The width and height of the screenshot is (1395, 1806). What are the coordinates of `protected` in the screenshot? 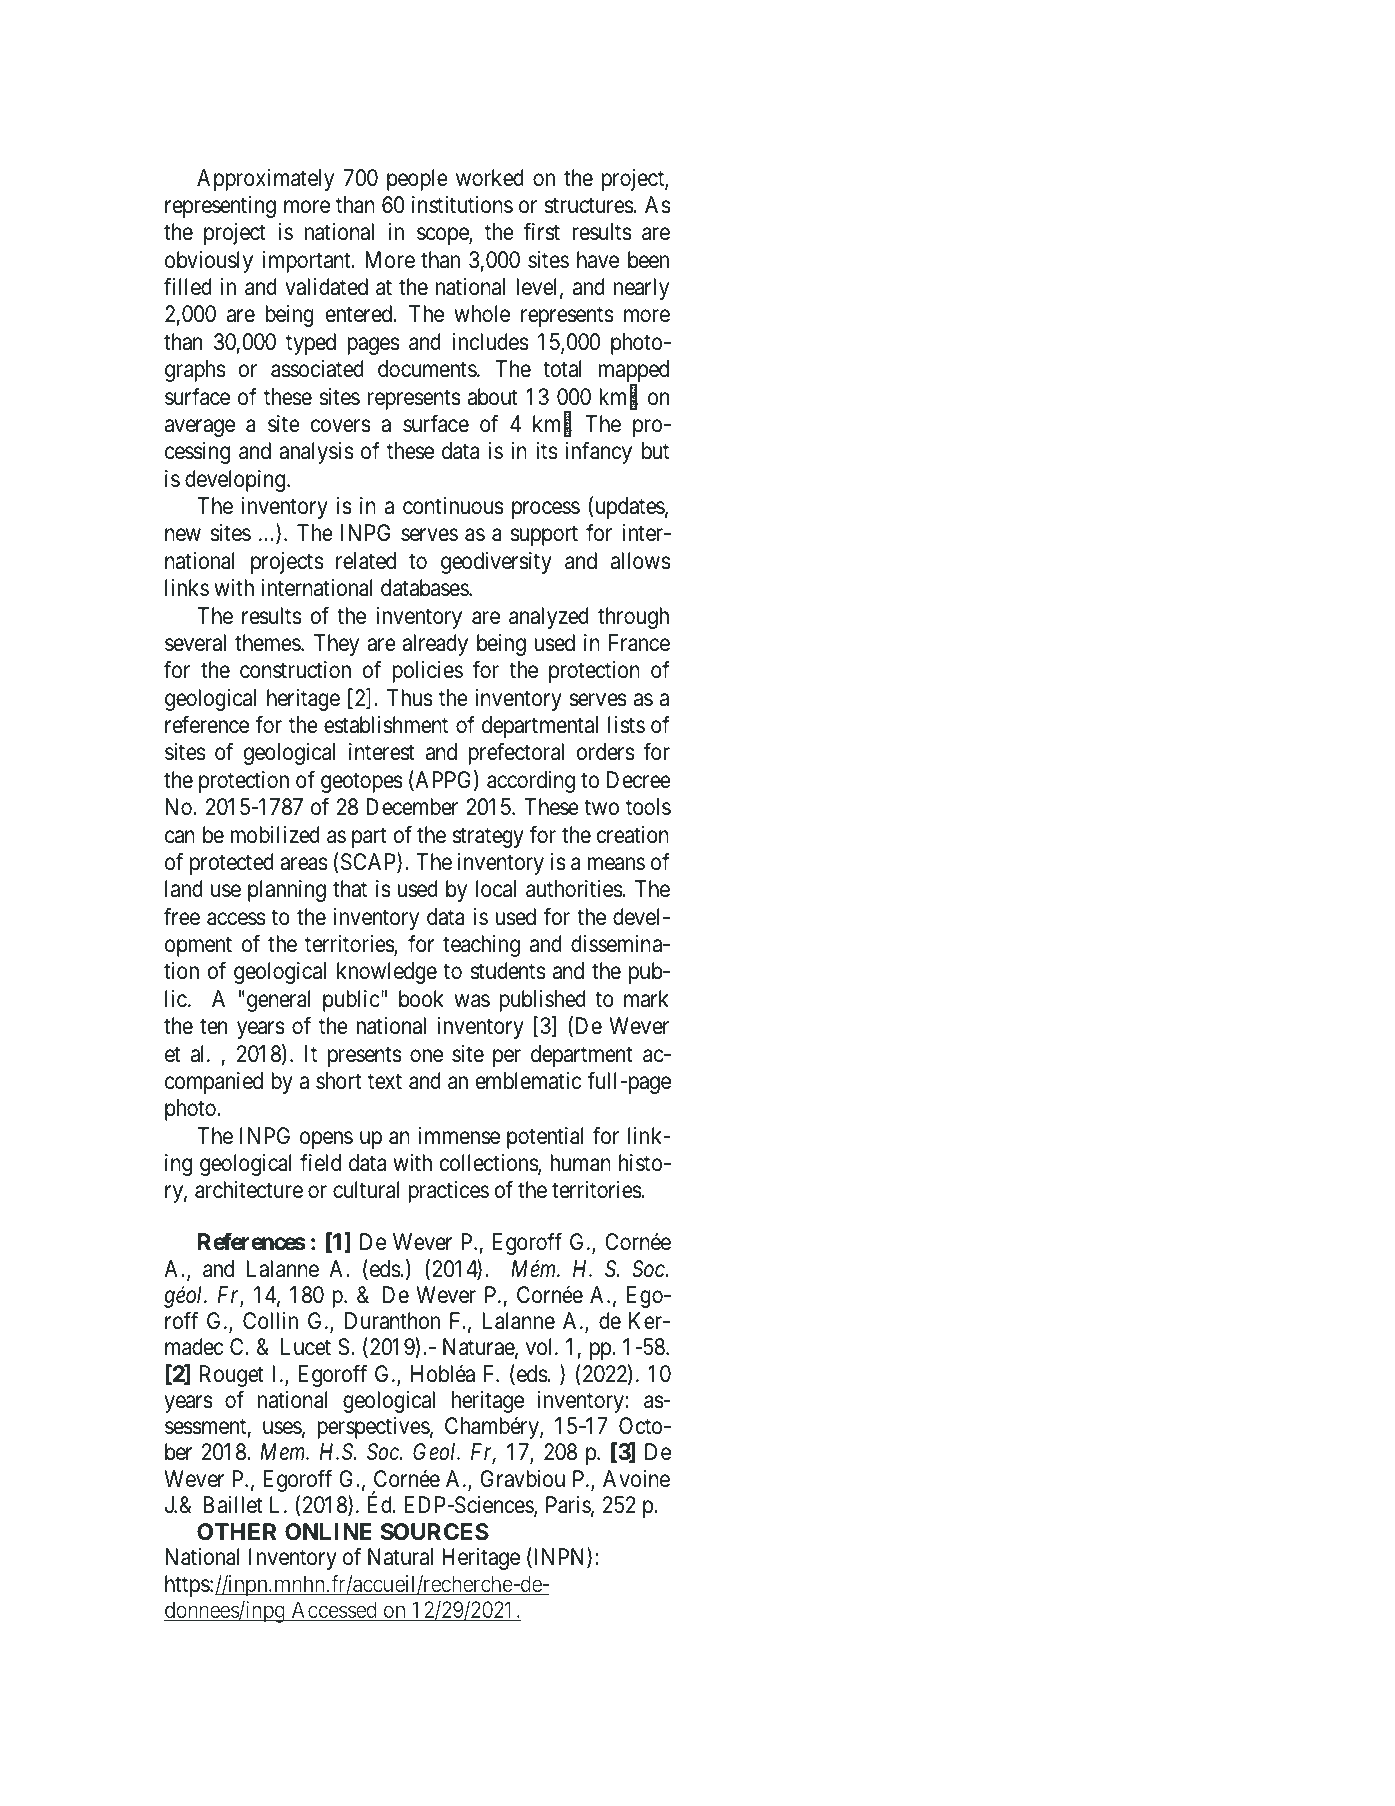 It's located at (232, 864).
